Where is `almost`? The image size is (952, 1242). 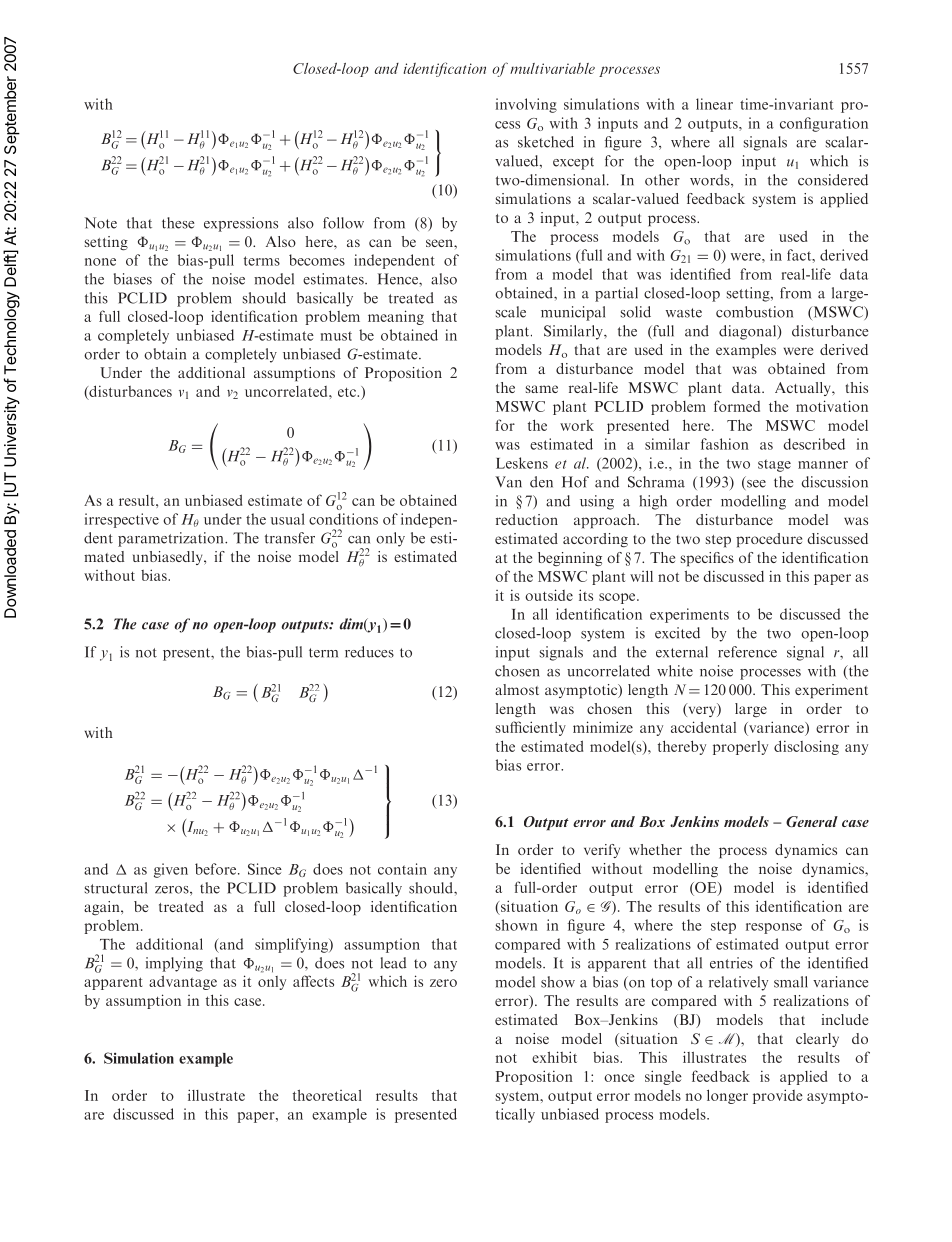 almost is located at coordinates (517, 689).
